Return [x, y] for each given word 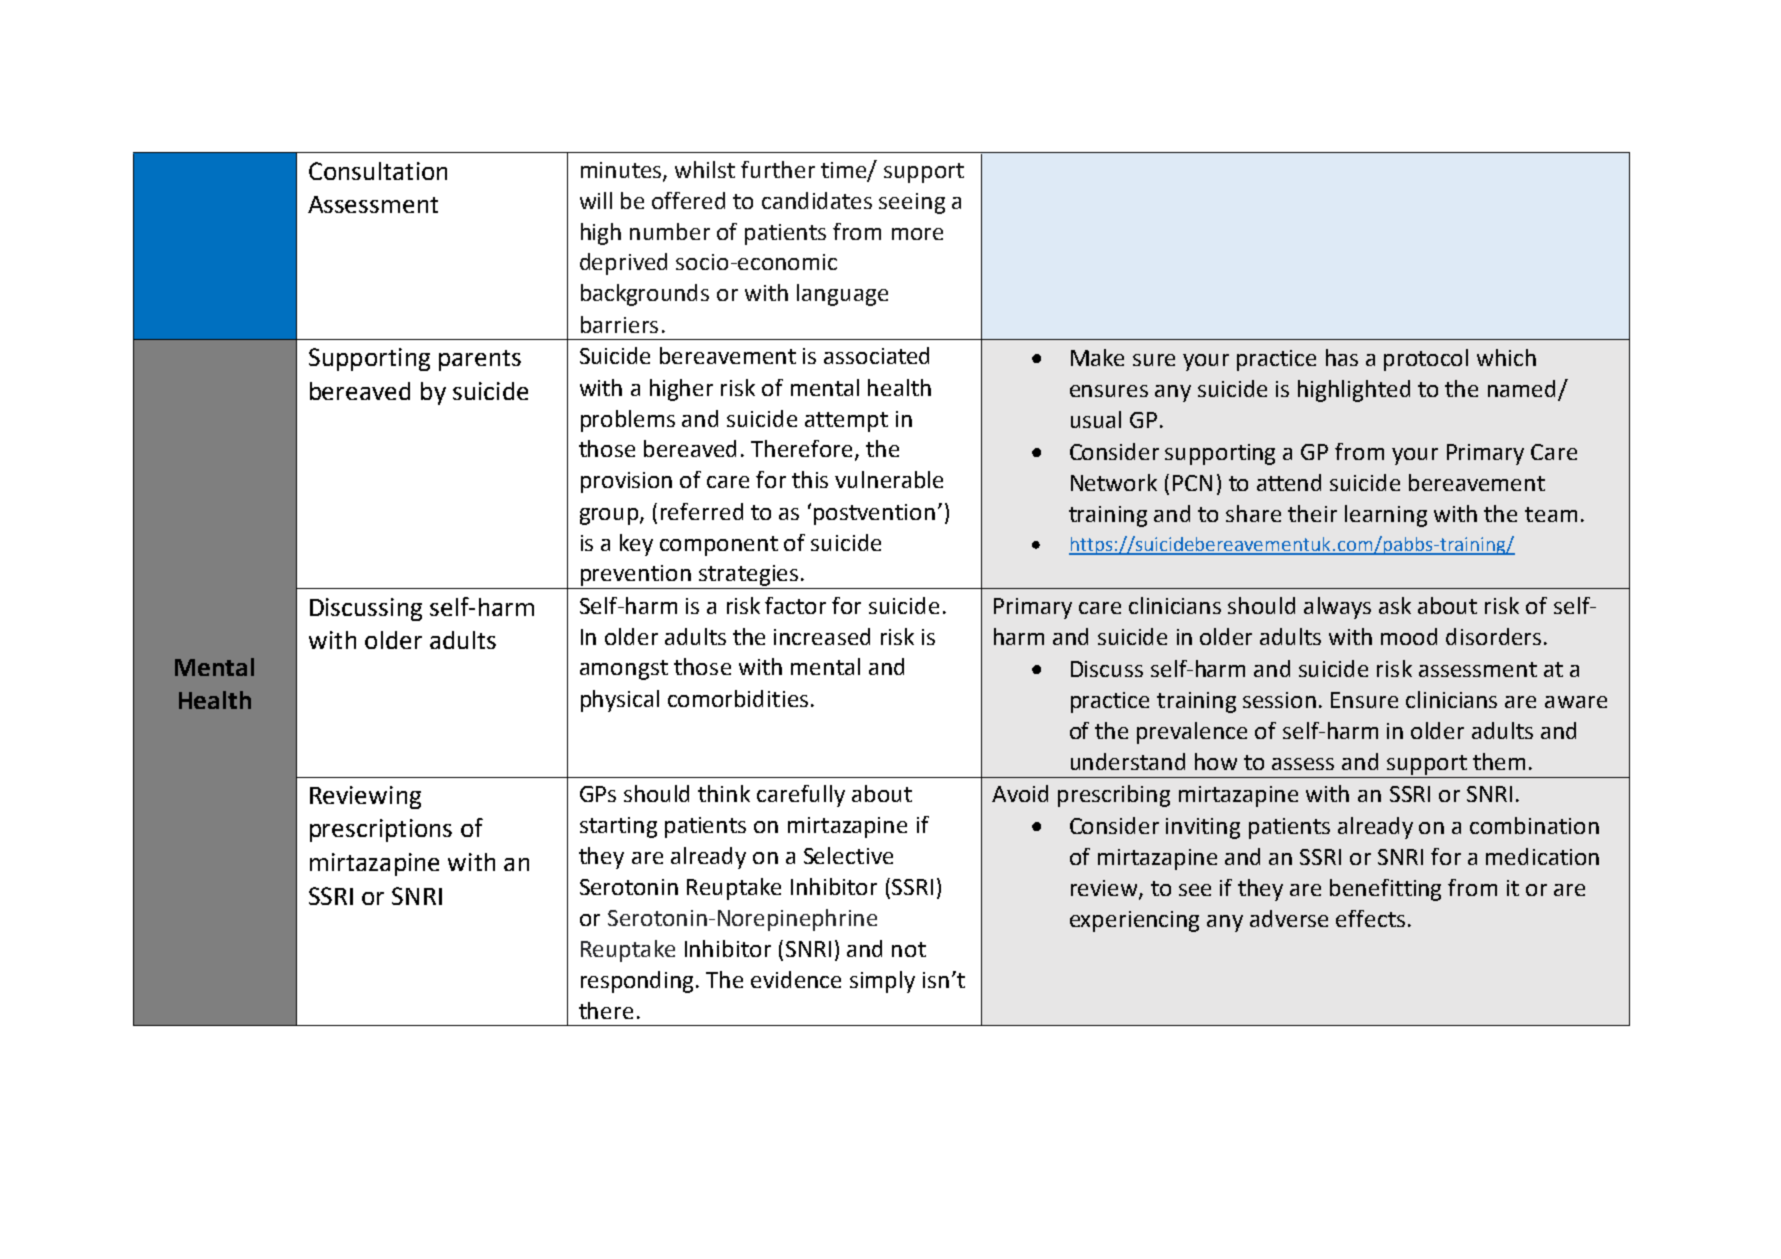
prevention [636, 575]
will [596, 200]
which [1506, 357]
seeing [912, 203]
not [909, 949]
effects [1370, 918]
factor [795, 605]
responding [639, 982]
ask [1395, 605]
